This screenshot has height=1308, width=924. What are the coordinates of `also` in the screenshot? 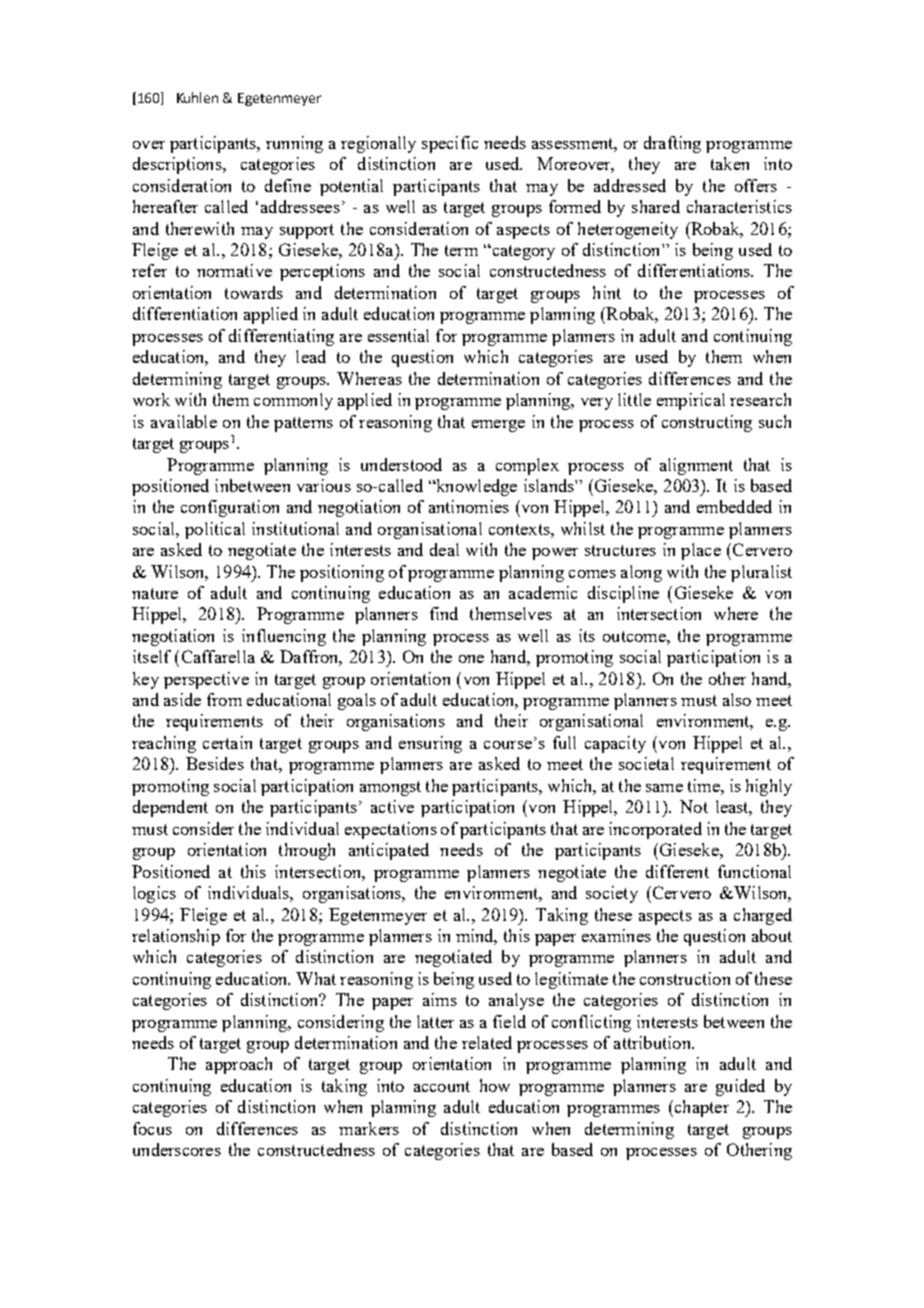 It's located at (737, 699).
